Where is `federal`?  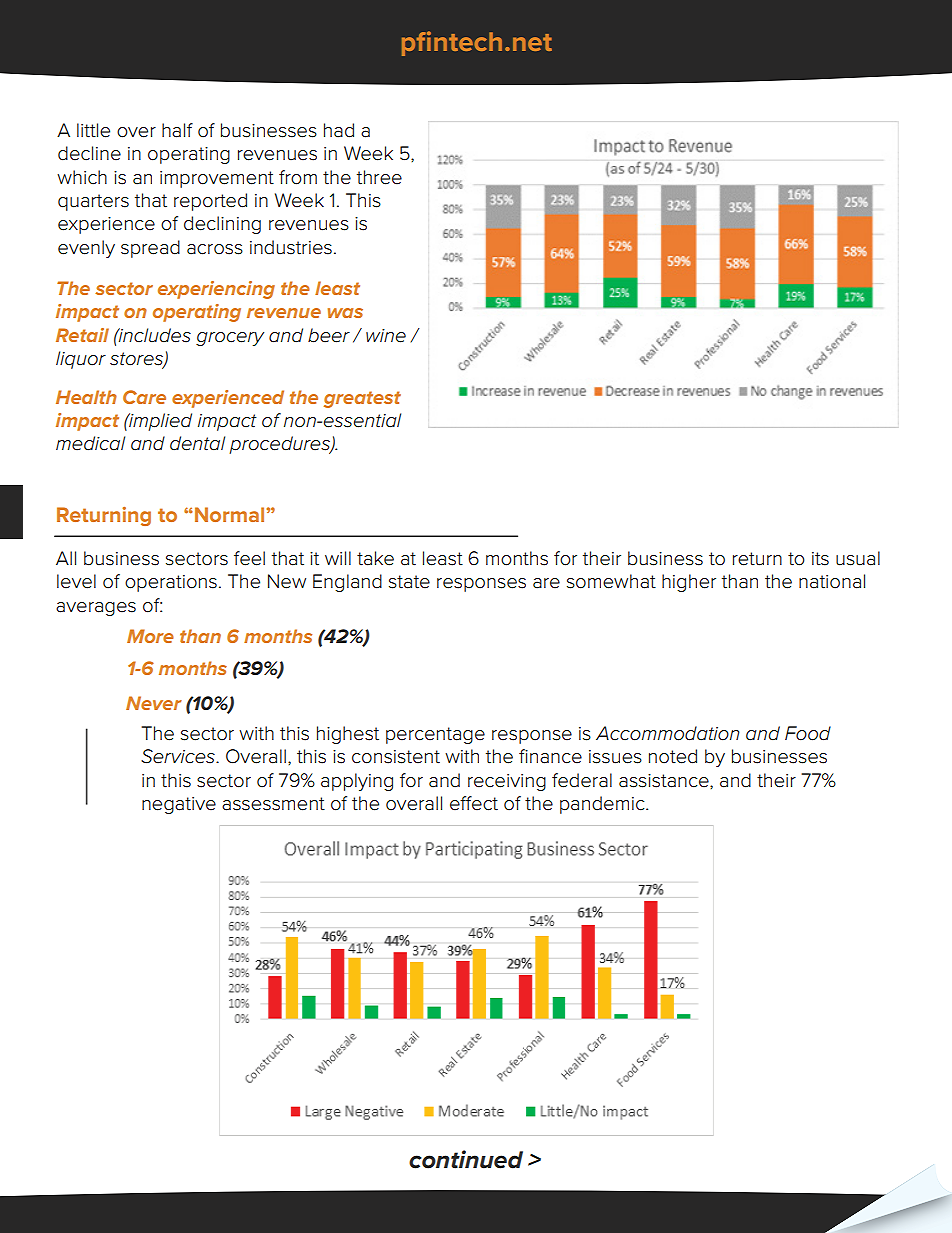
federal is located at coordinates (582, 780).
